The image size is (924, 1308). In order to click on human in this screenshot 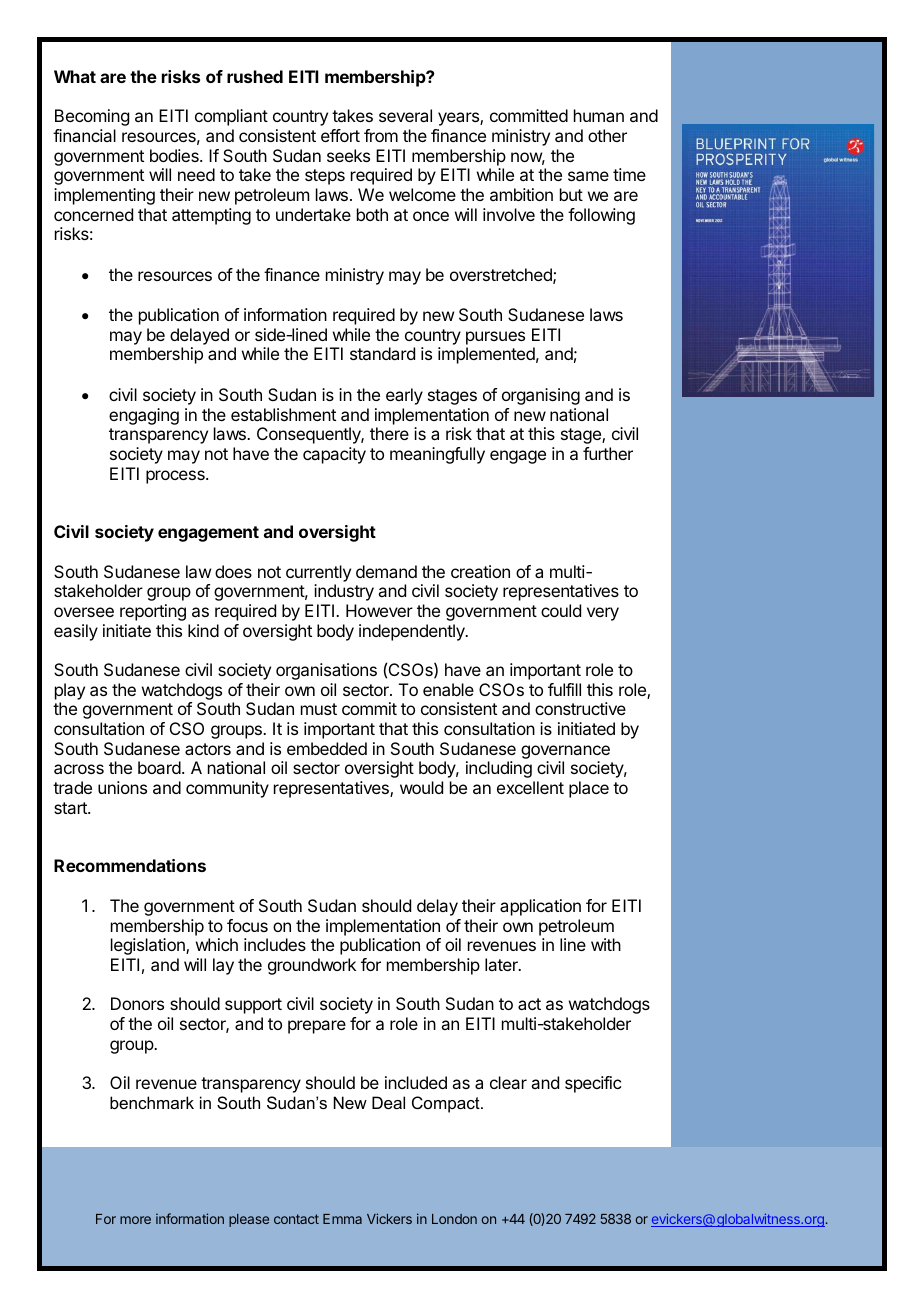, I will do `click(599, 115)`.
